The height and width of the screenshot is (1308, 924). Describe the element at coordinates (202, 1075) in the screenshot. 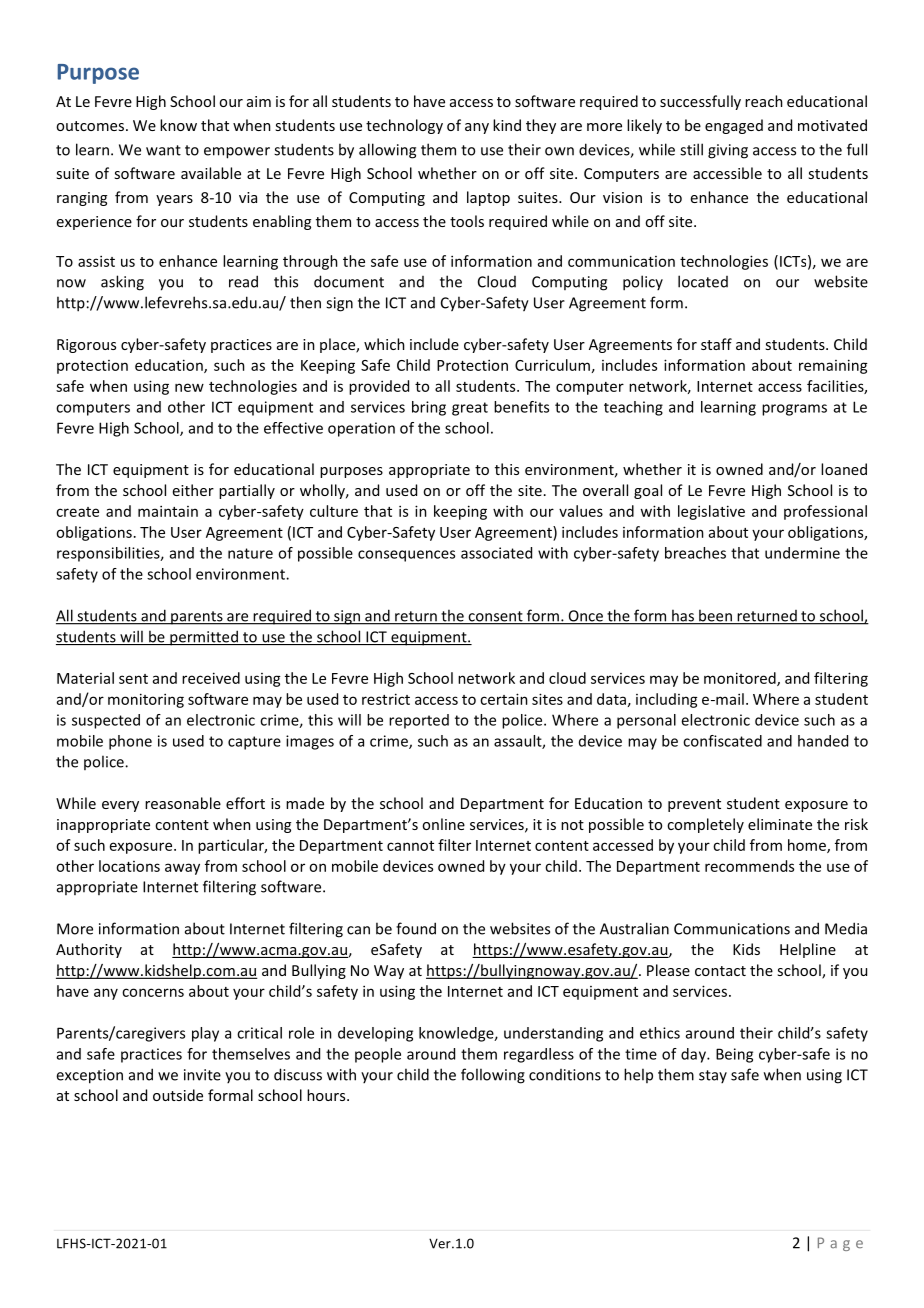

I see `invite` at that location.
